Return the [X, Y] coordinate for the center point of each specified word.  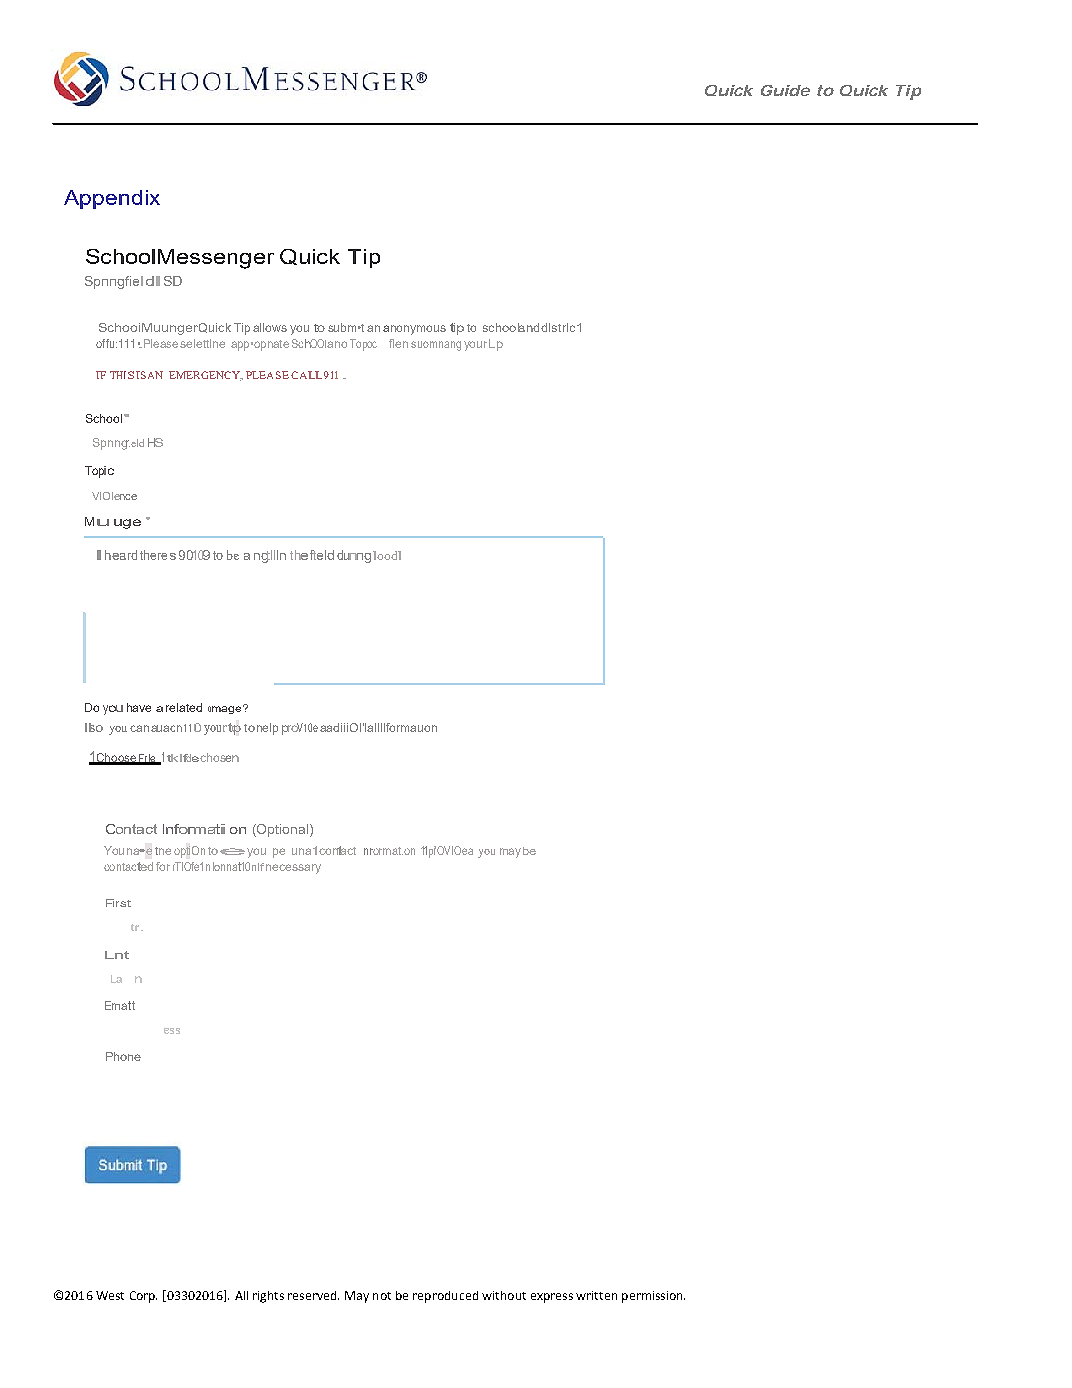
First [118, 903]
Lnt [117, 955]
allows [270, 327]
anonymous [414, 330]
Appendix [112, 199]
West [110, 1295]
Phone [123, 1056]
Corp [143, 1297]
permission [653, 1297]
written [596, 1295]
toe [226, 851]
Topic [99, 472]
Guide [785, 90]
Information [204, 829]
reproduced [445, 1297]
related [184, 707]
